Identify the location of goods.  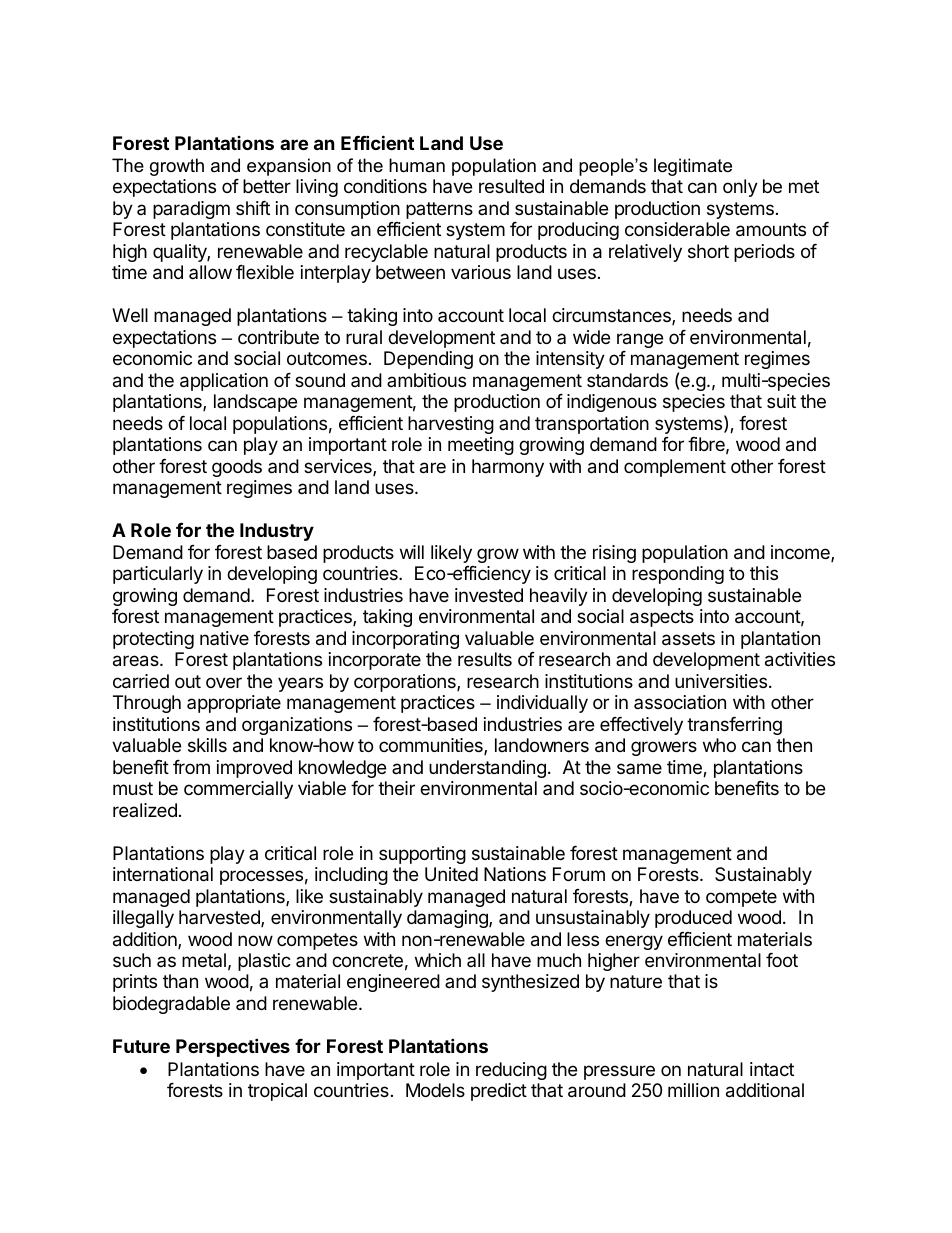
(237, 468).
